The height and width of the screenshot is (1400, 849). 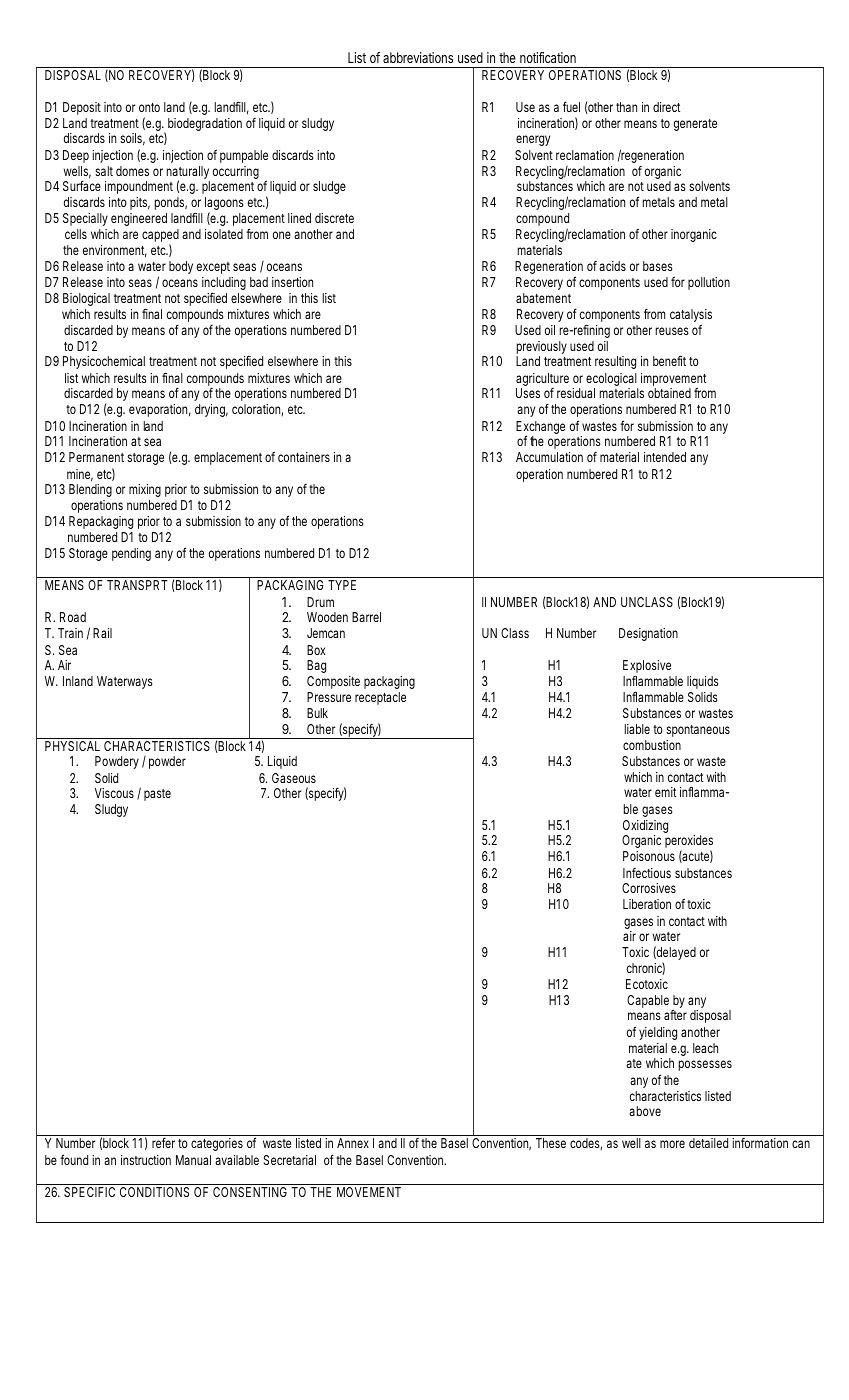 What do you see at coordinates (157, 795) in the screenshot?
I see `paste` at bounding box center [157, 795].
